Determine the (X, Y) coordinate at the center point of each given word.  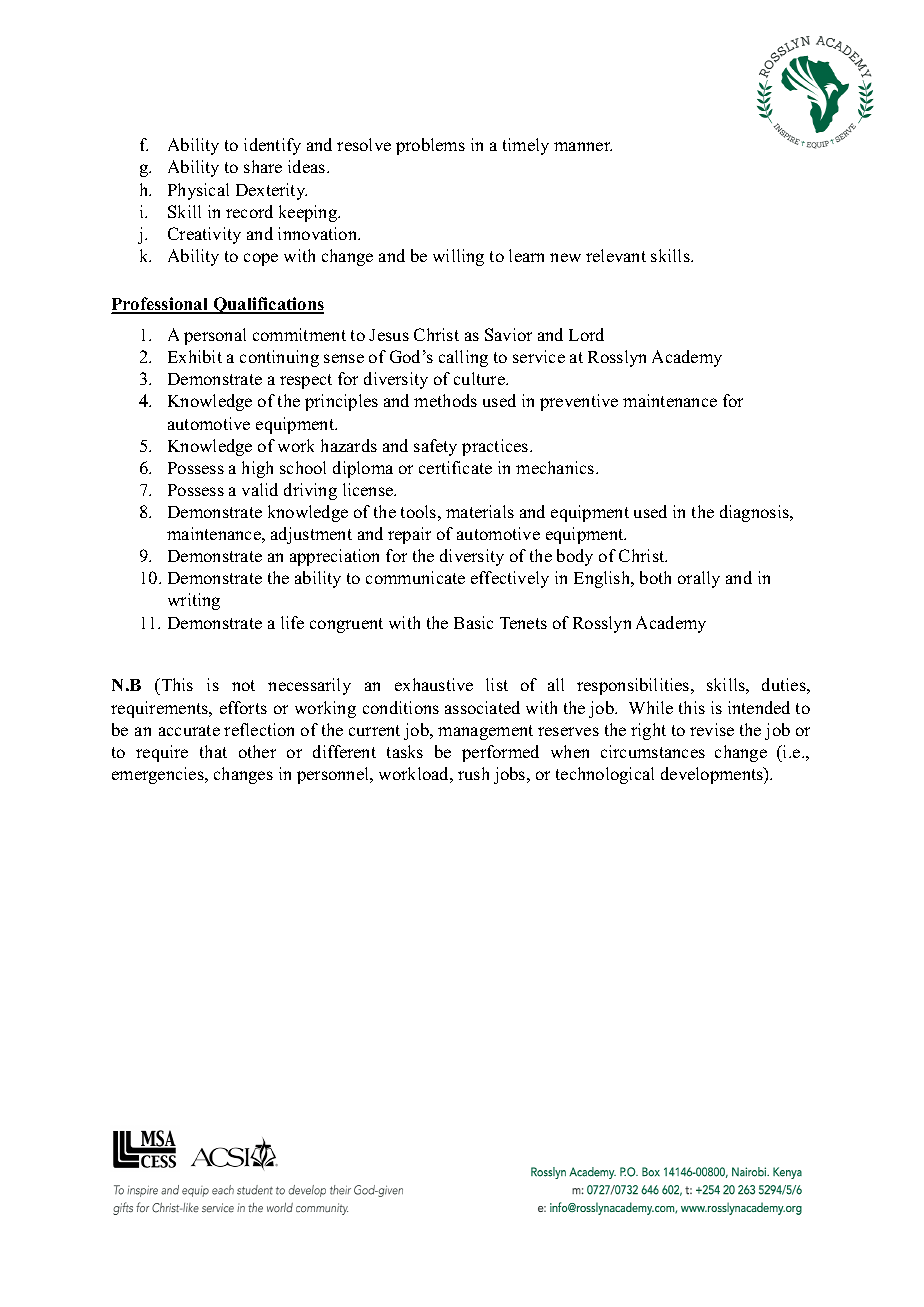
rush (473, 773)
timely (526, 146)
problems (430, 146)
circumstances (653, 751)
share (263, 166)
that (213, 751)
